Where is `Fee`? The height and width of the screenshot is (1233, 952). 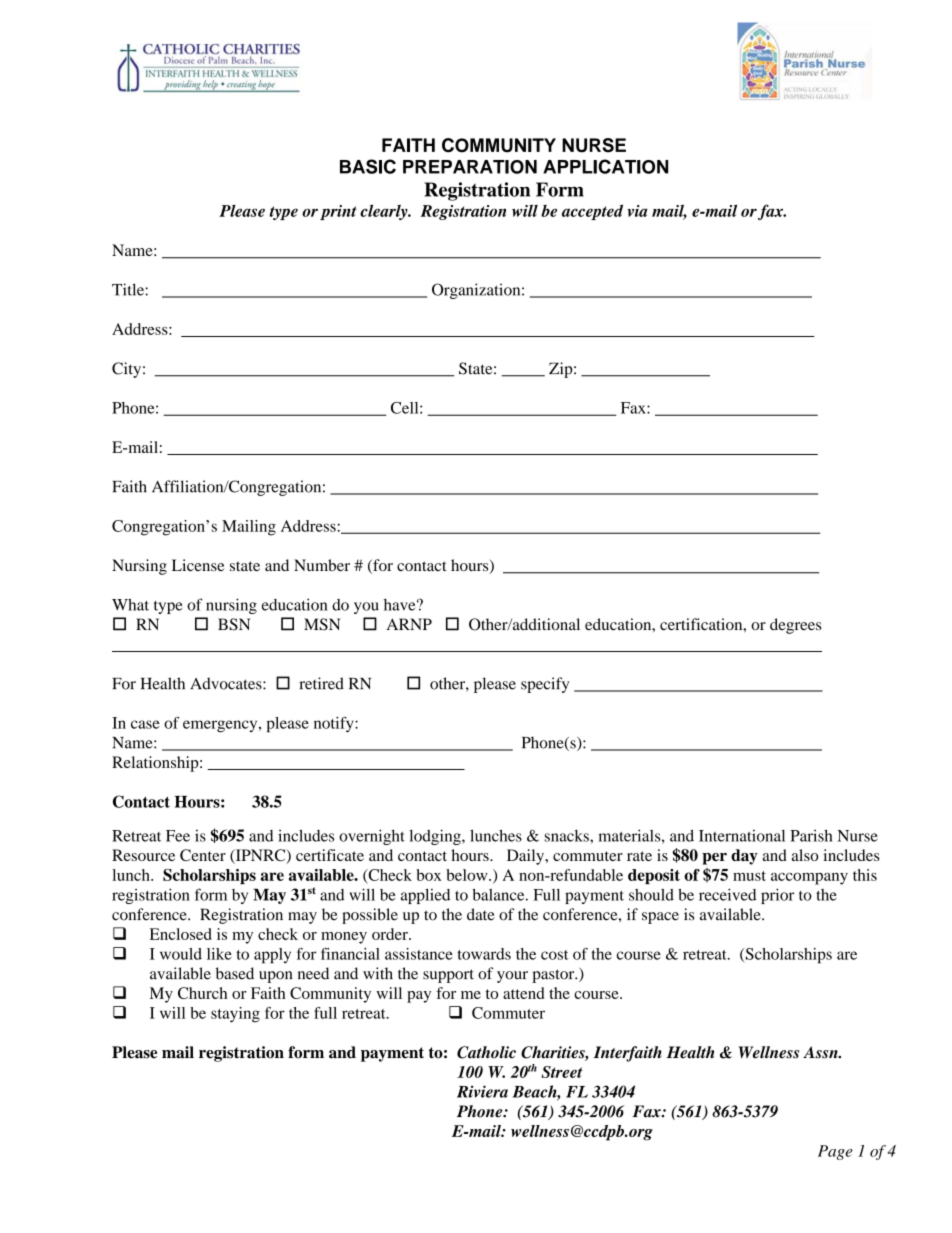
Fee is located at coordinates (178, 836).
